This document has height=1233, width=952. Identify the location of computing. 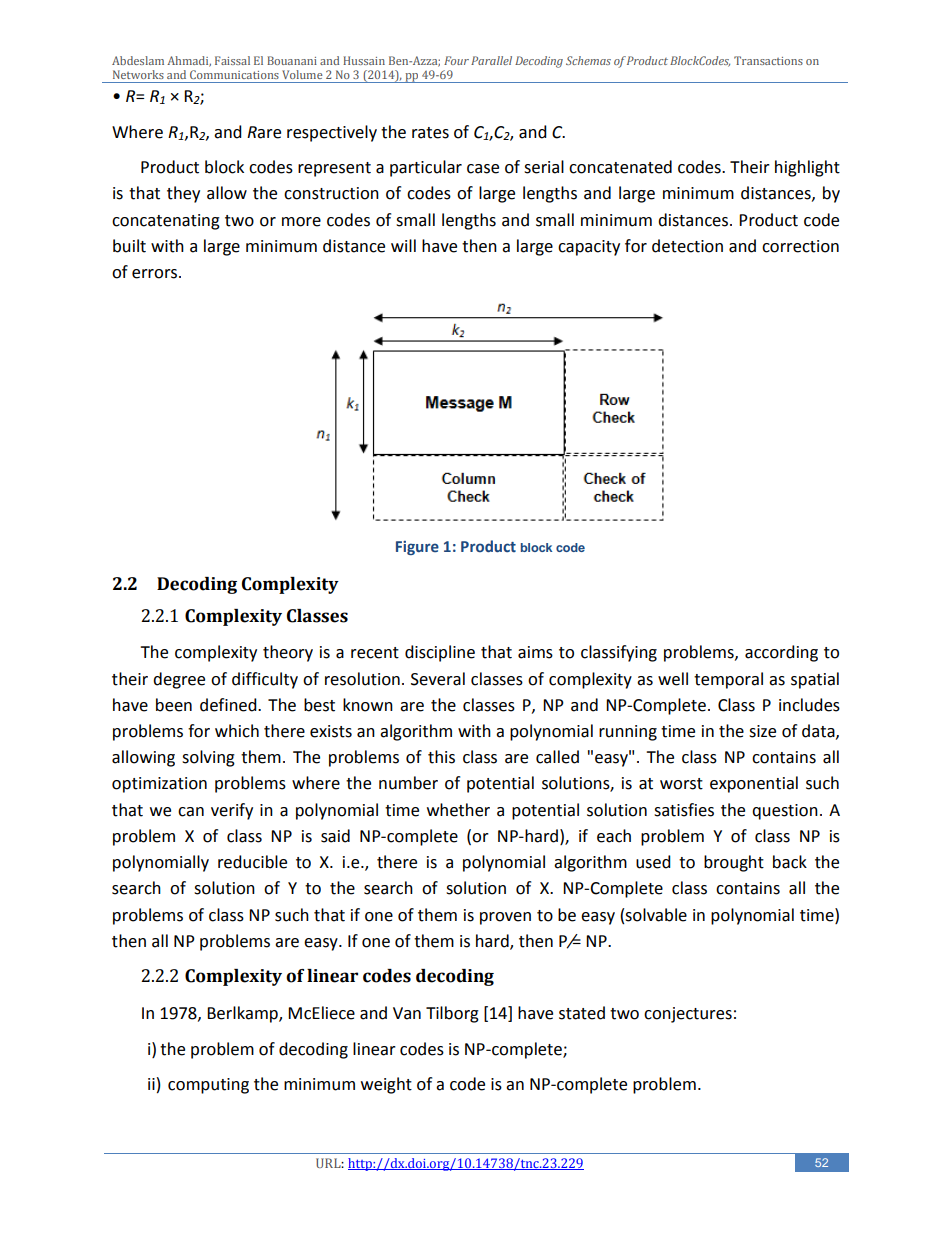
(208, 1086).
